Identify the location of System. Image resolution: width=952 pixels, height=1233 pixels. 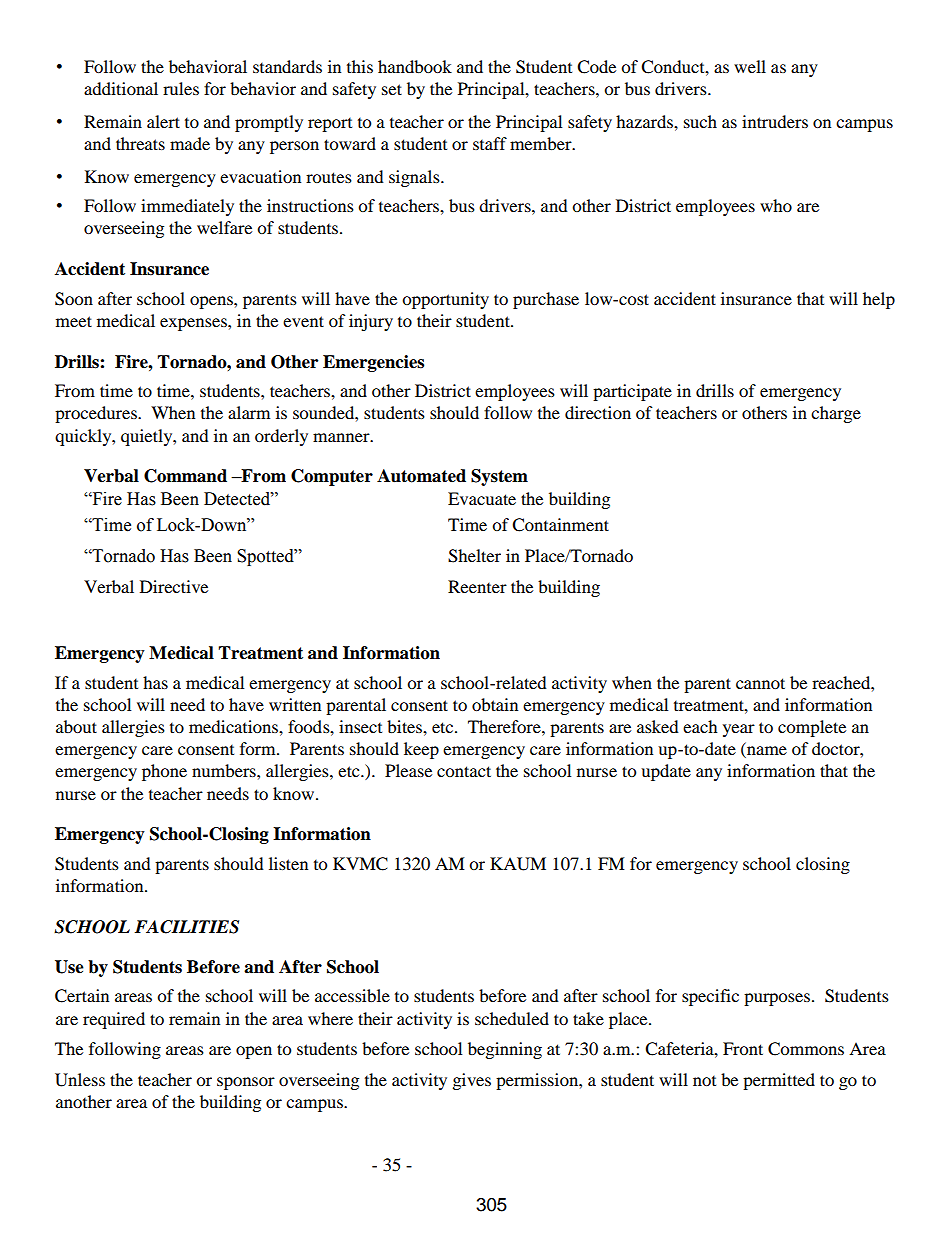
(499, 477).
